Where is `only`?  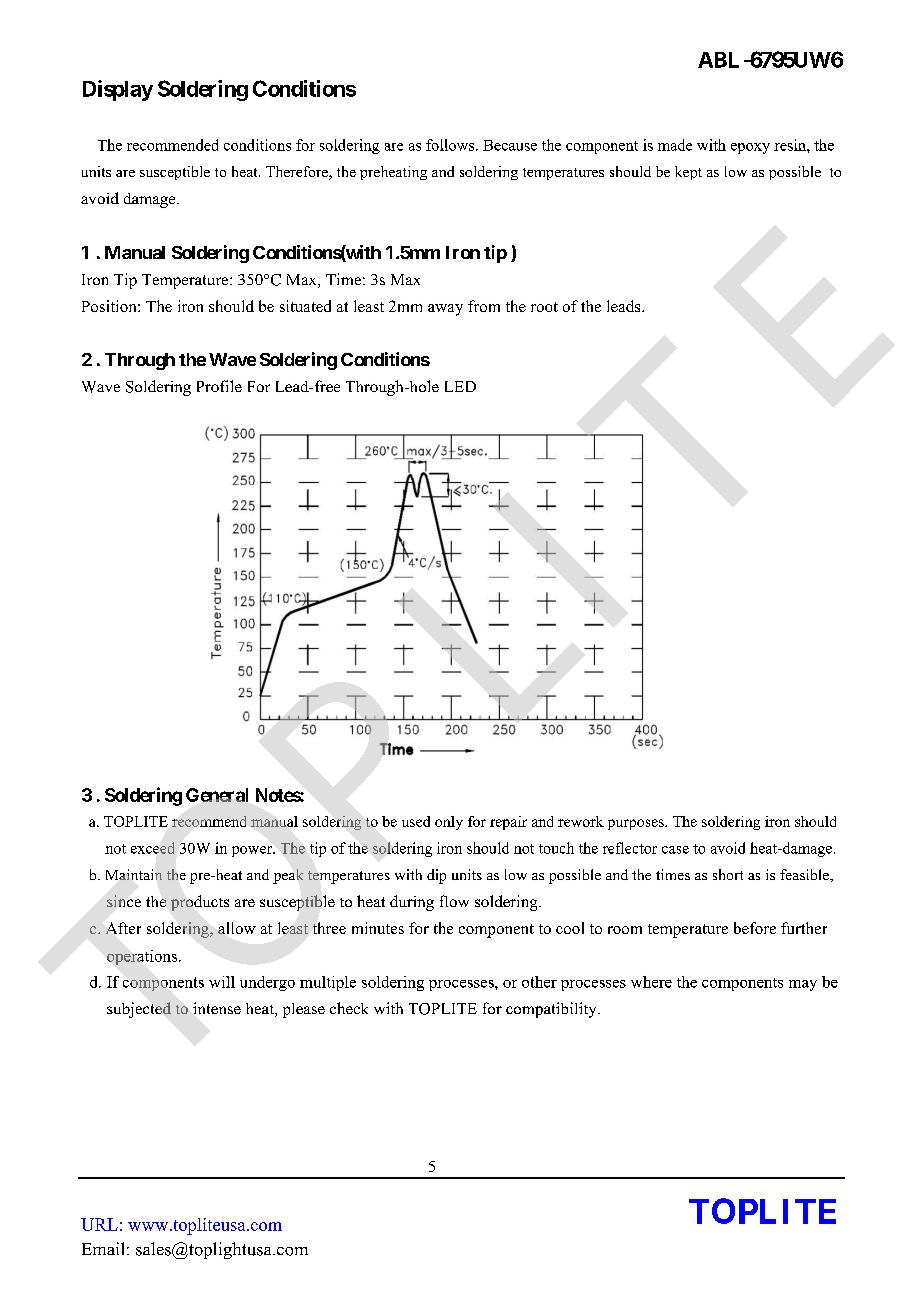
only is located at coordinates (449, 823).
